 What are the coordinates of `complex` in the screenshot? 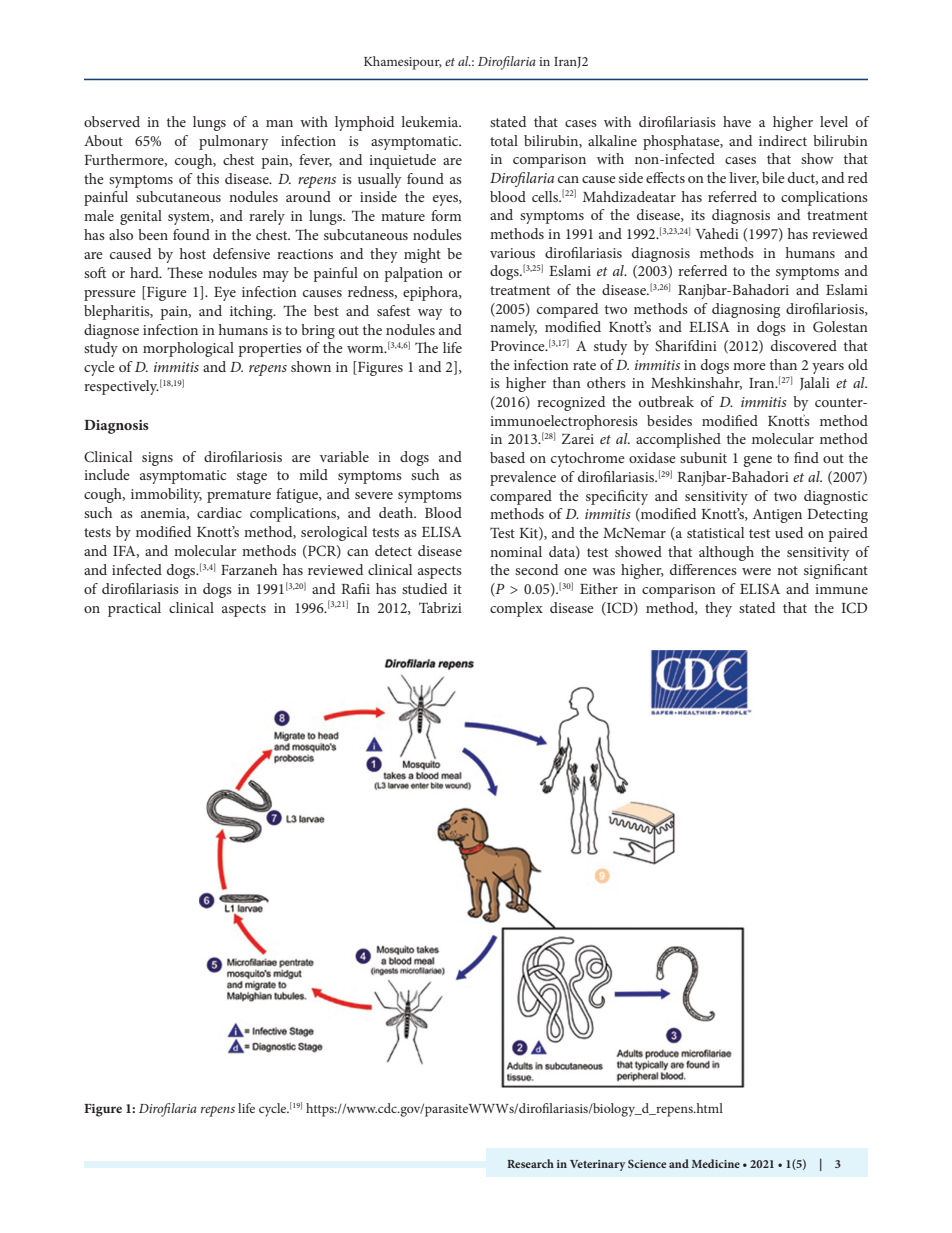 It's located at (516, 609).
